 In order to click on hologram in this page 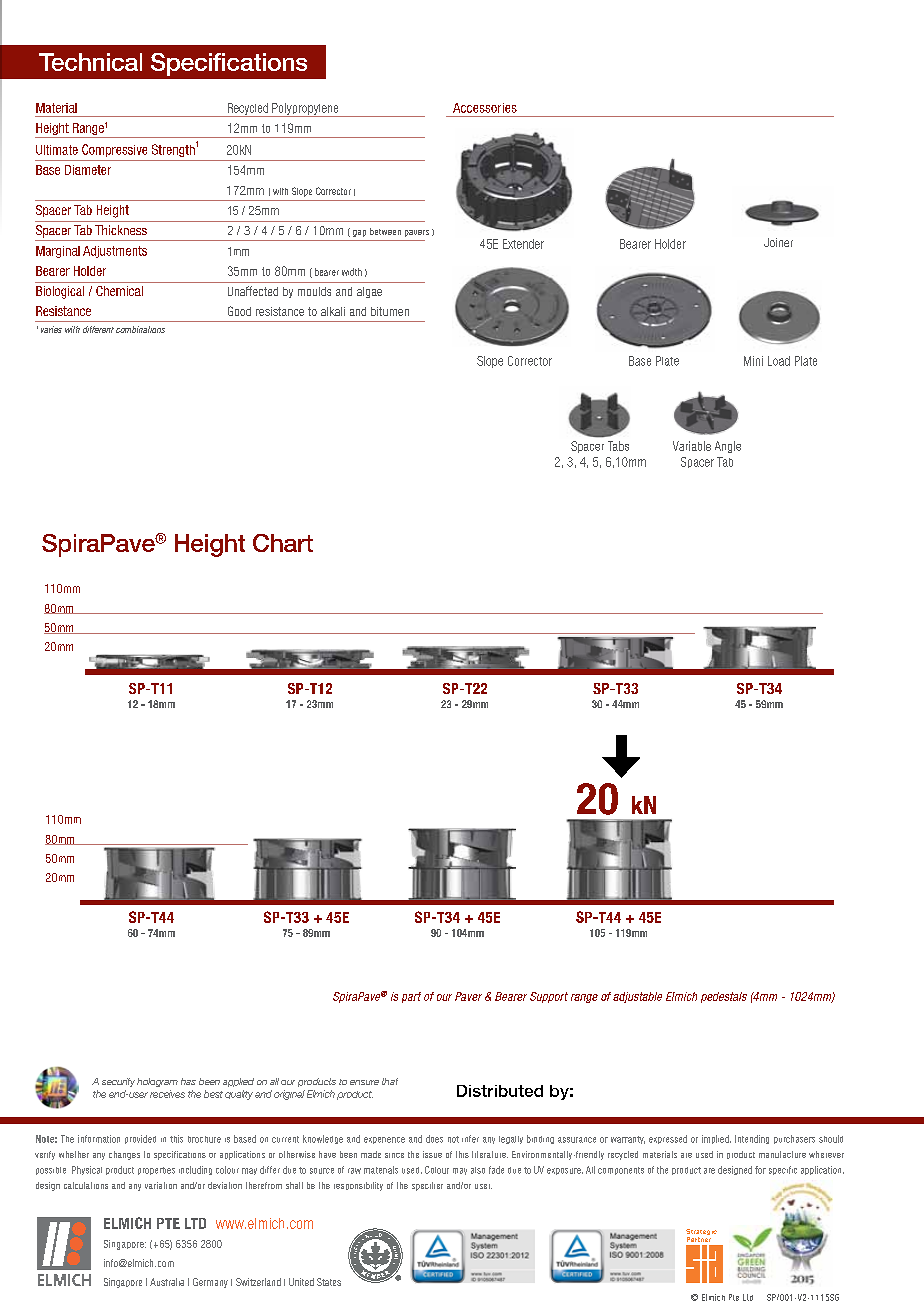, I will do `click(157, 1082)`.
